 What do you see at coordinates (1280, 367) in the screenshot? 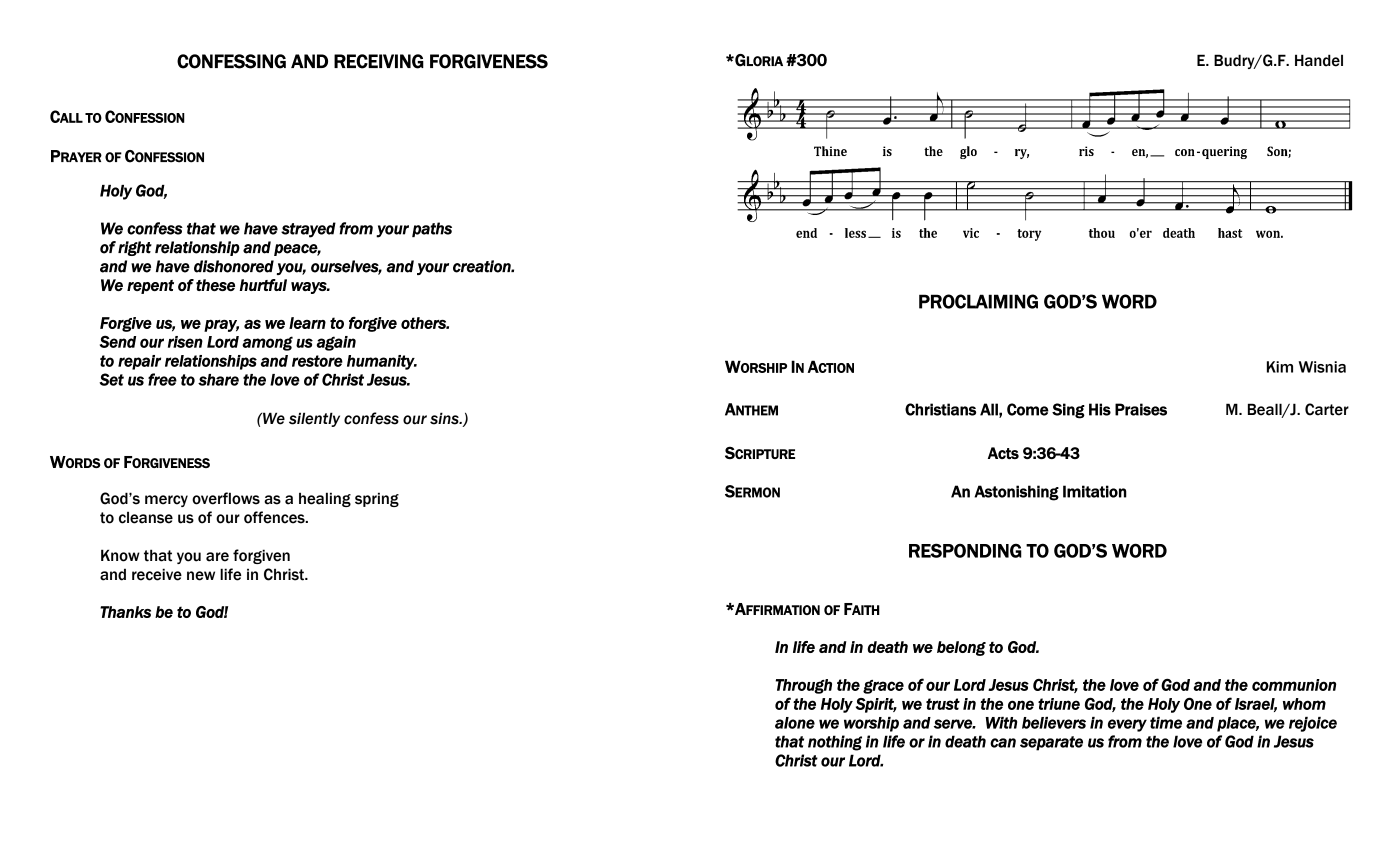
I see `Kim` at bounding box center [1280, 367].
